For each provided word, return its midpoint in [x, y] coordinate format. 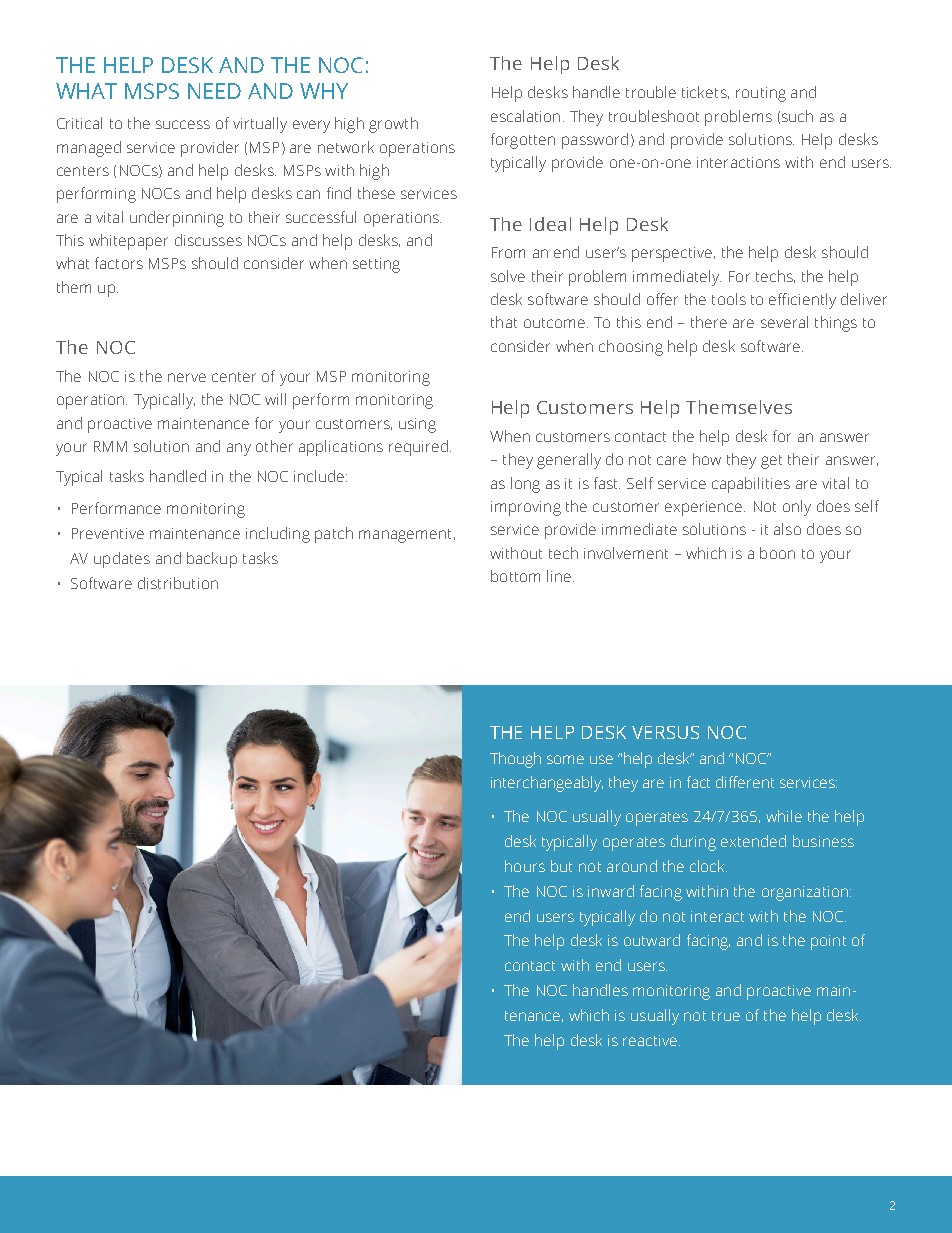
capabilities [751, 485]
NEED [214, 91]
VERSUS [665, 732]
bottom [515, 576]
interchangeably [547, 784]
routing [761, 94]
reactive [651, 1040]
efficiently [802, 301]
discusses [208, 240]
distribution [178, 583]
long [525, 485]
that [504, 322]
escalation [525, 116]
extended [753, 841]
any [239, 449]
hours [525, 866]
